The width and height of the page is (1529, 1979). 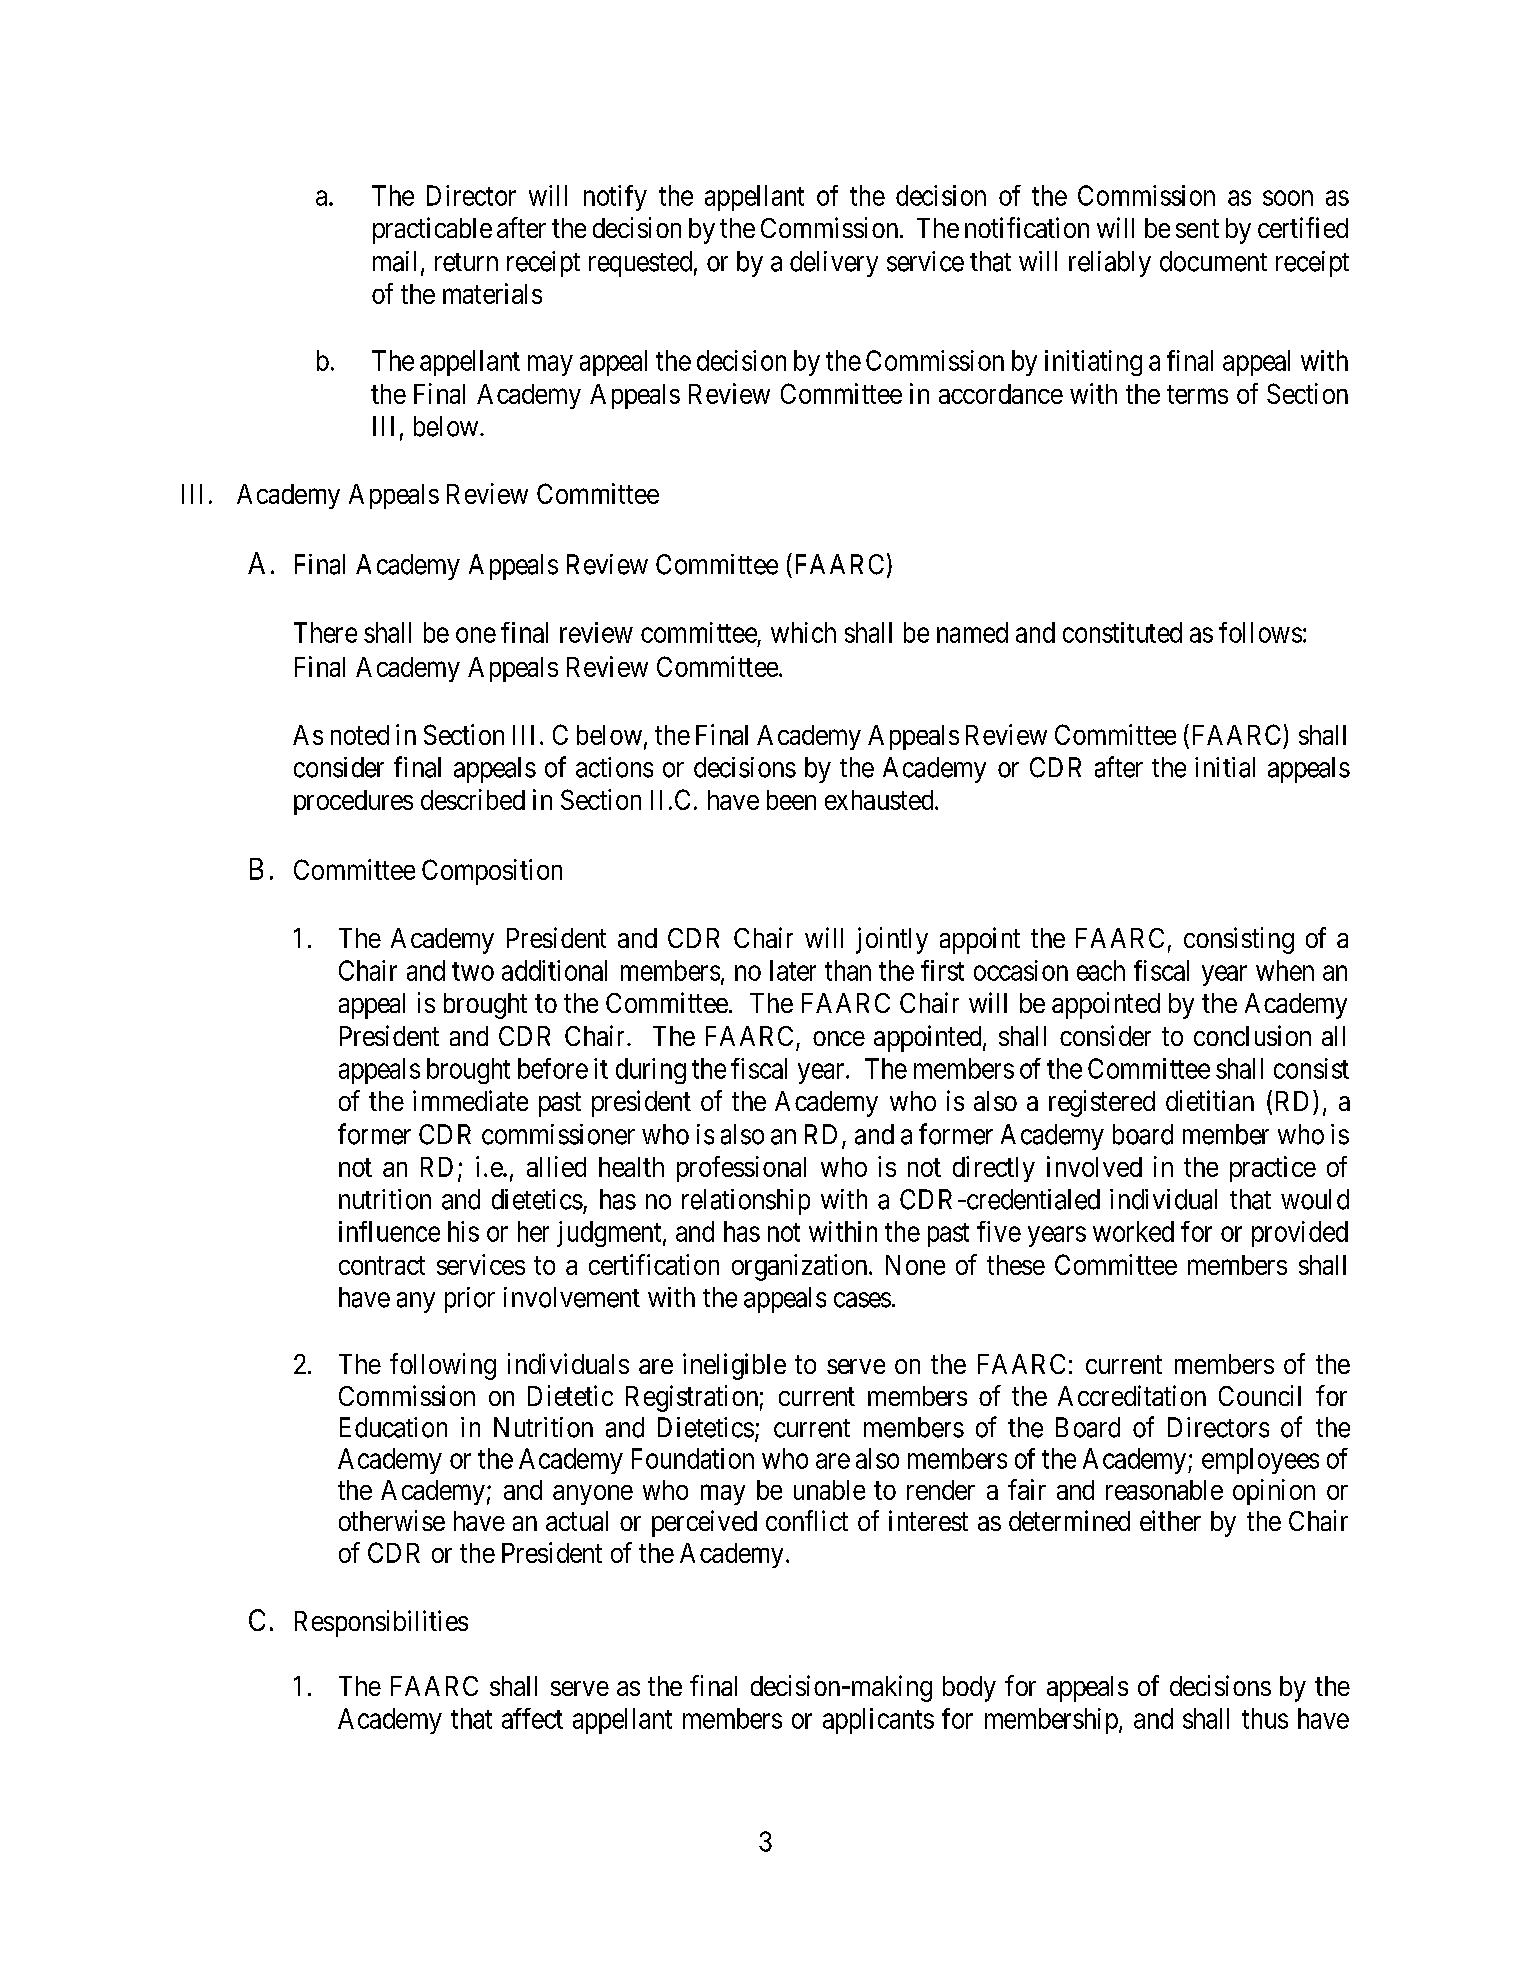 I want to click on delivery, so click(x=834, y=264).
